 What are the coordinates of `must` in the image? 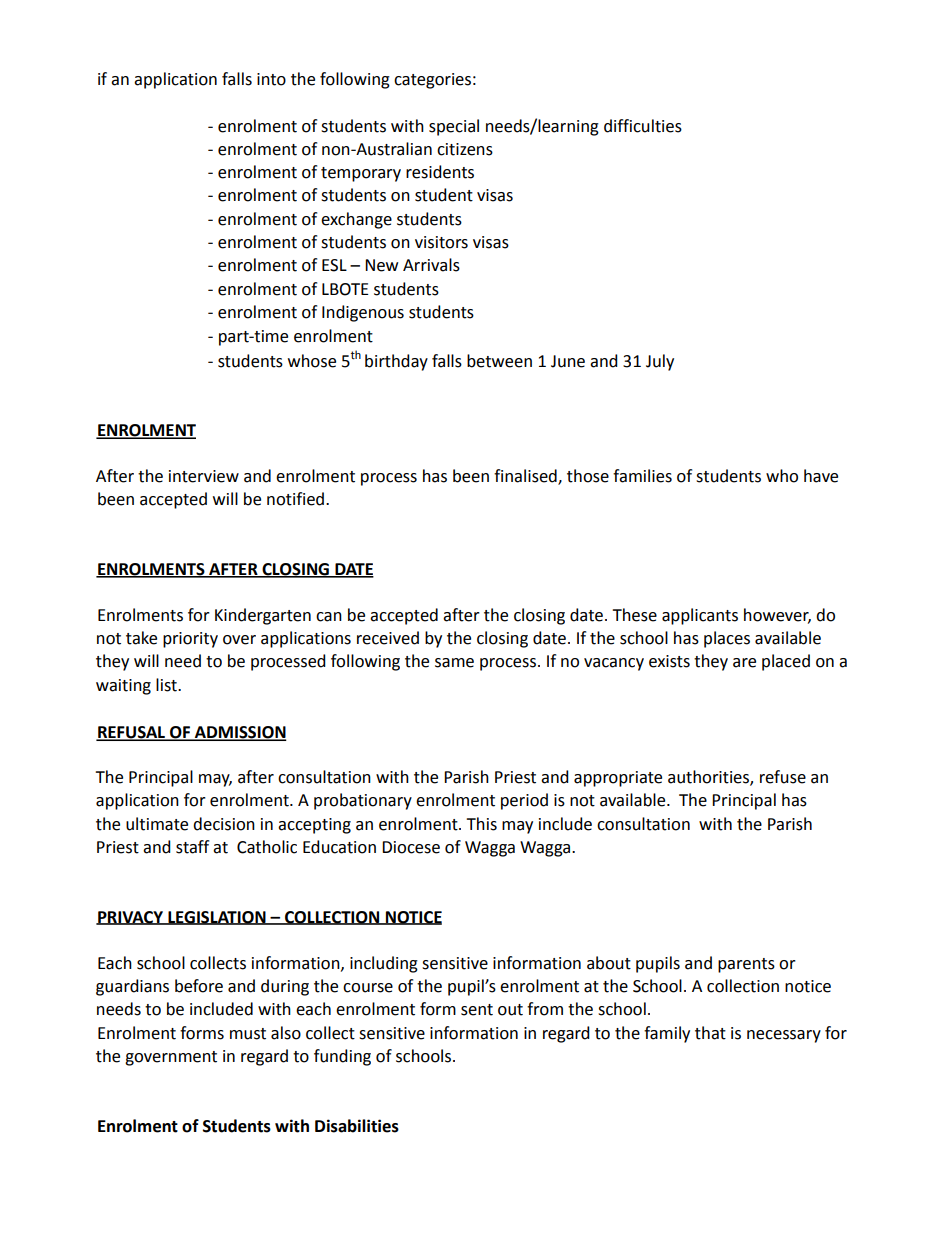 It's located at (248, 1034).
